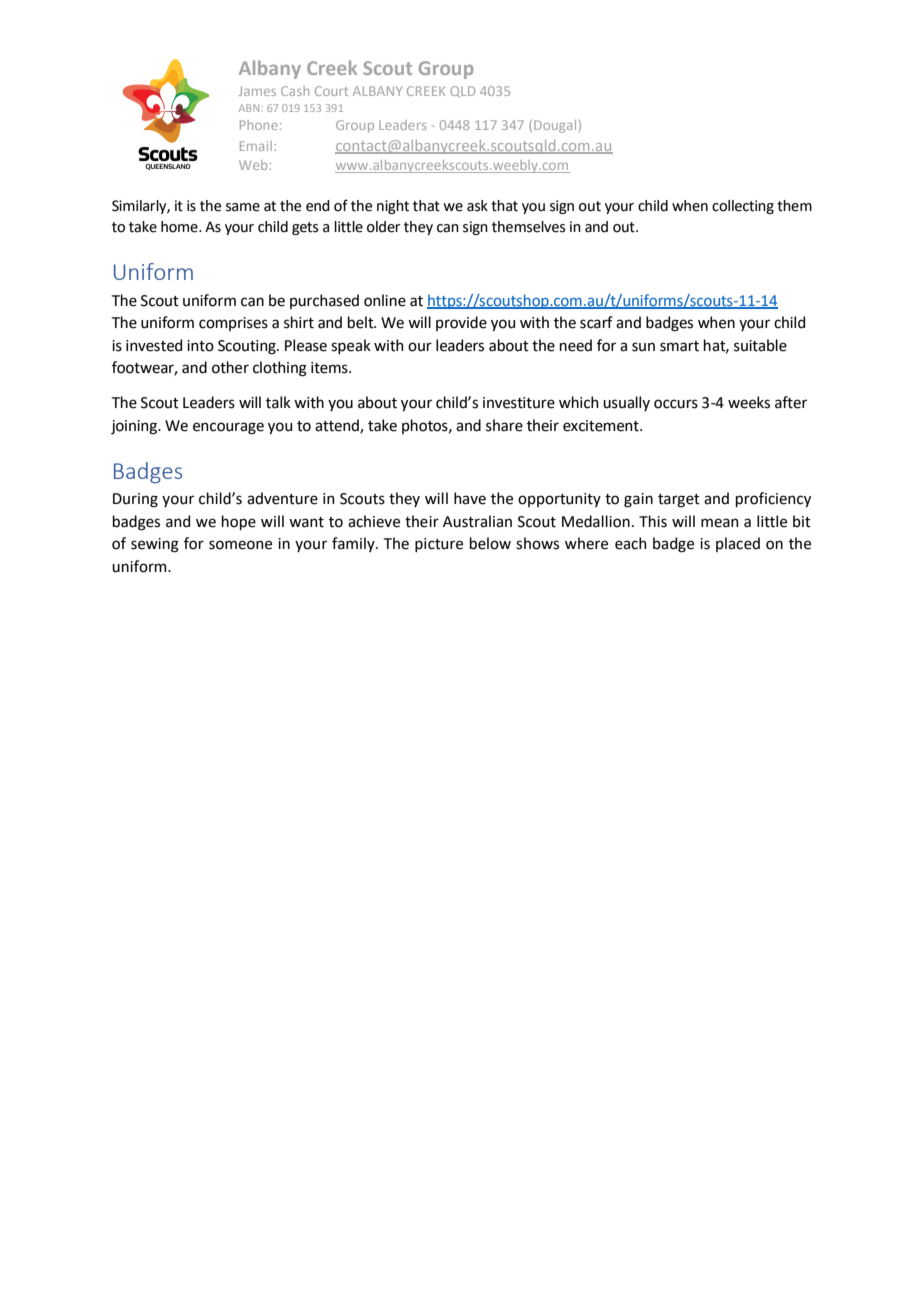 The height and width of the document is (1307, 924). I want to click on encourage, so click(228, 428).
